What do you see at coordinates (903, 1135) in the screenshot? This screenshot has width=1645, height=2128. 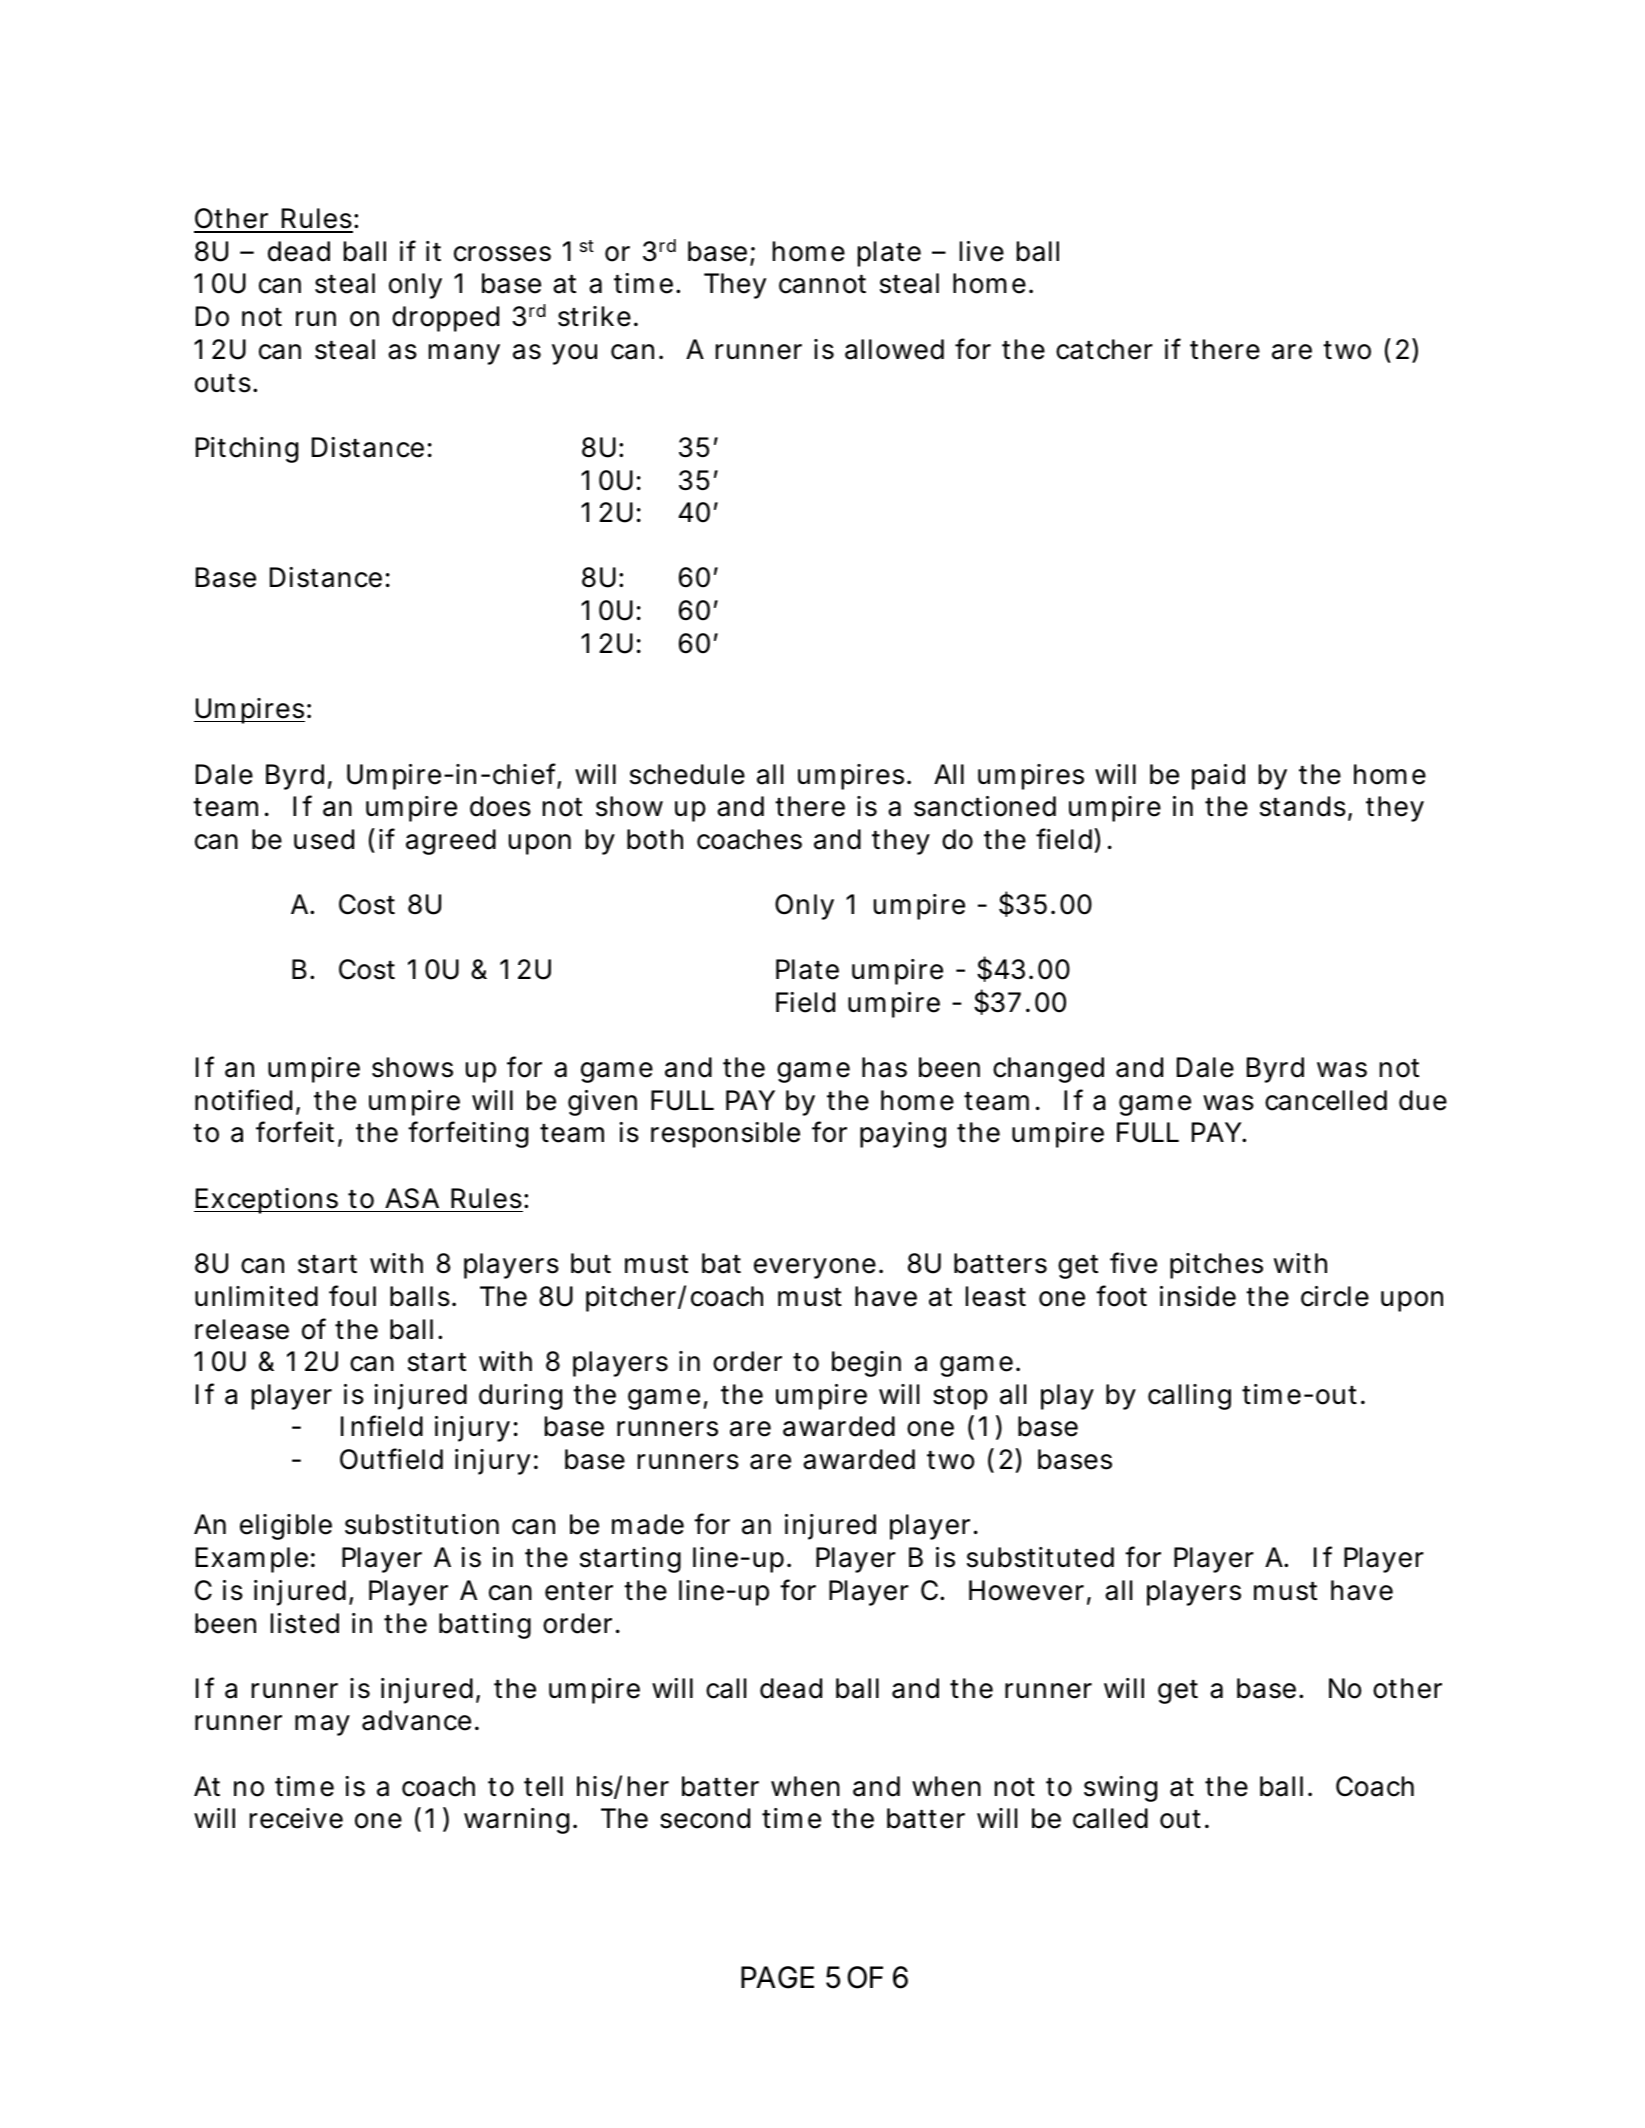 I see `paying` at bounding box center [903, 1135].
